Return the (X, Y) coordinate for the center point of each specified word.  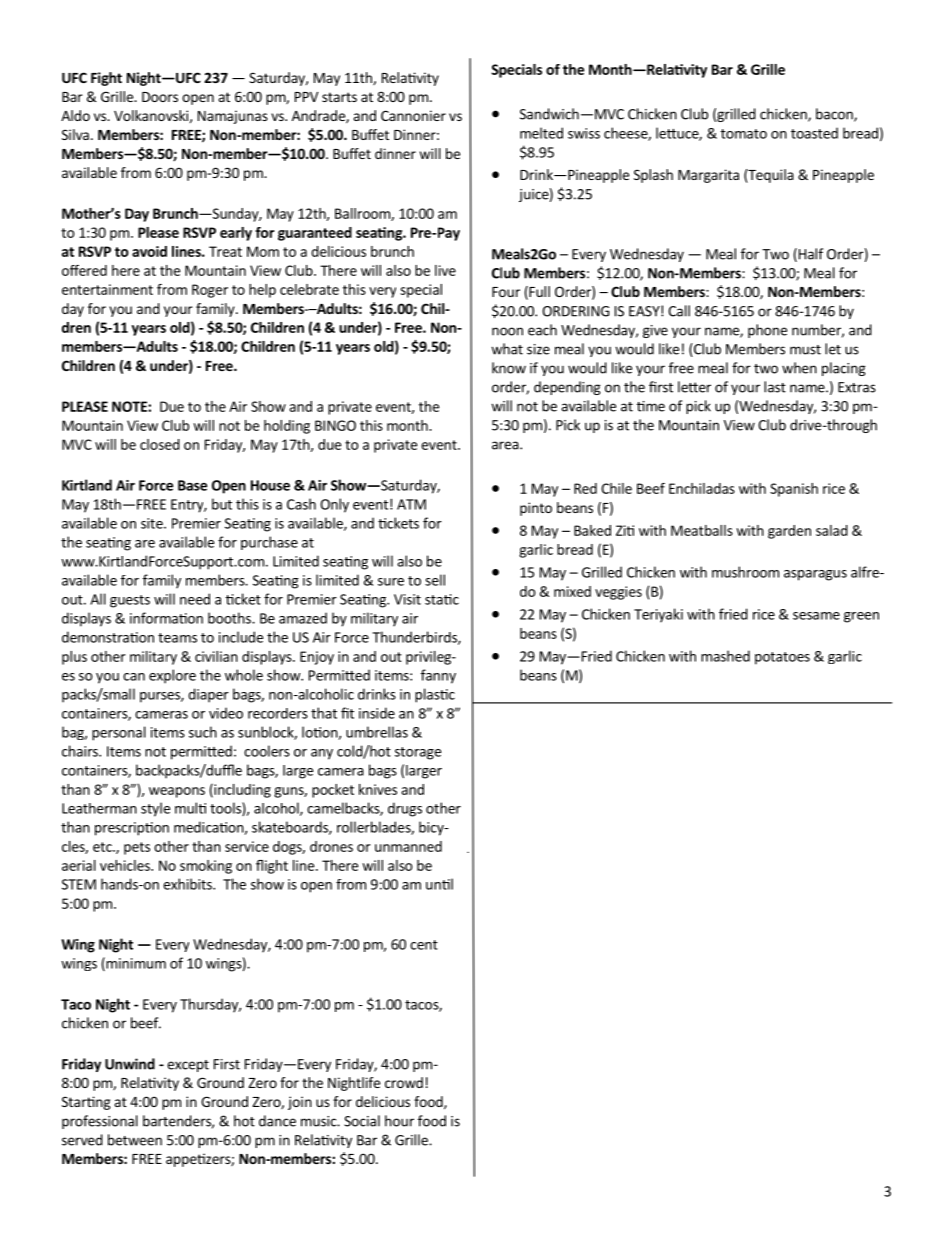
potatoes (782, 658)
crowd (404, 1082)
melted (541, 133)
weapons (177, 792)
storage (418, 753)
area (505, 445)
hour (399, 1121)
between (135, 1140)
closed (160, 444)
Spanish (794, 490)
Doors (160, 97)
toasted (814, 133)
